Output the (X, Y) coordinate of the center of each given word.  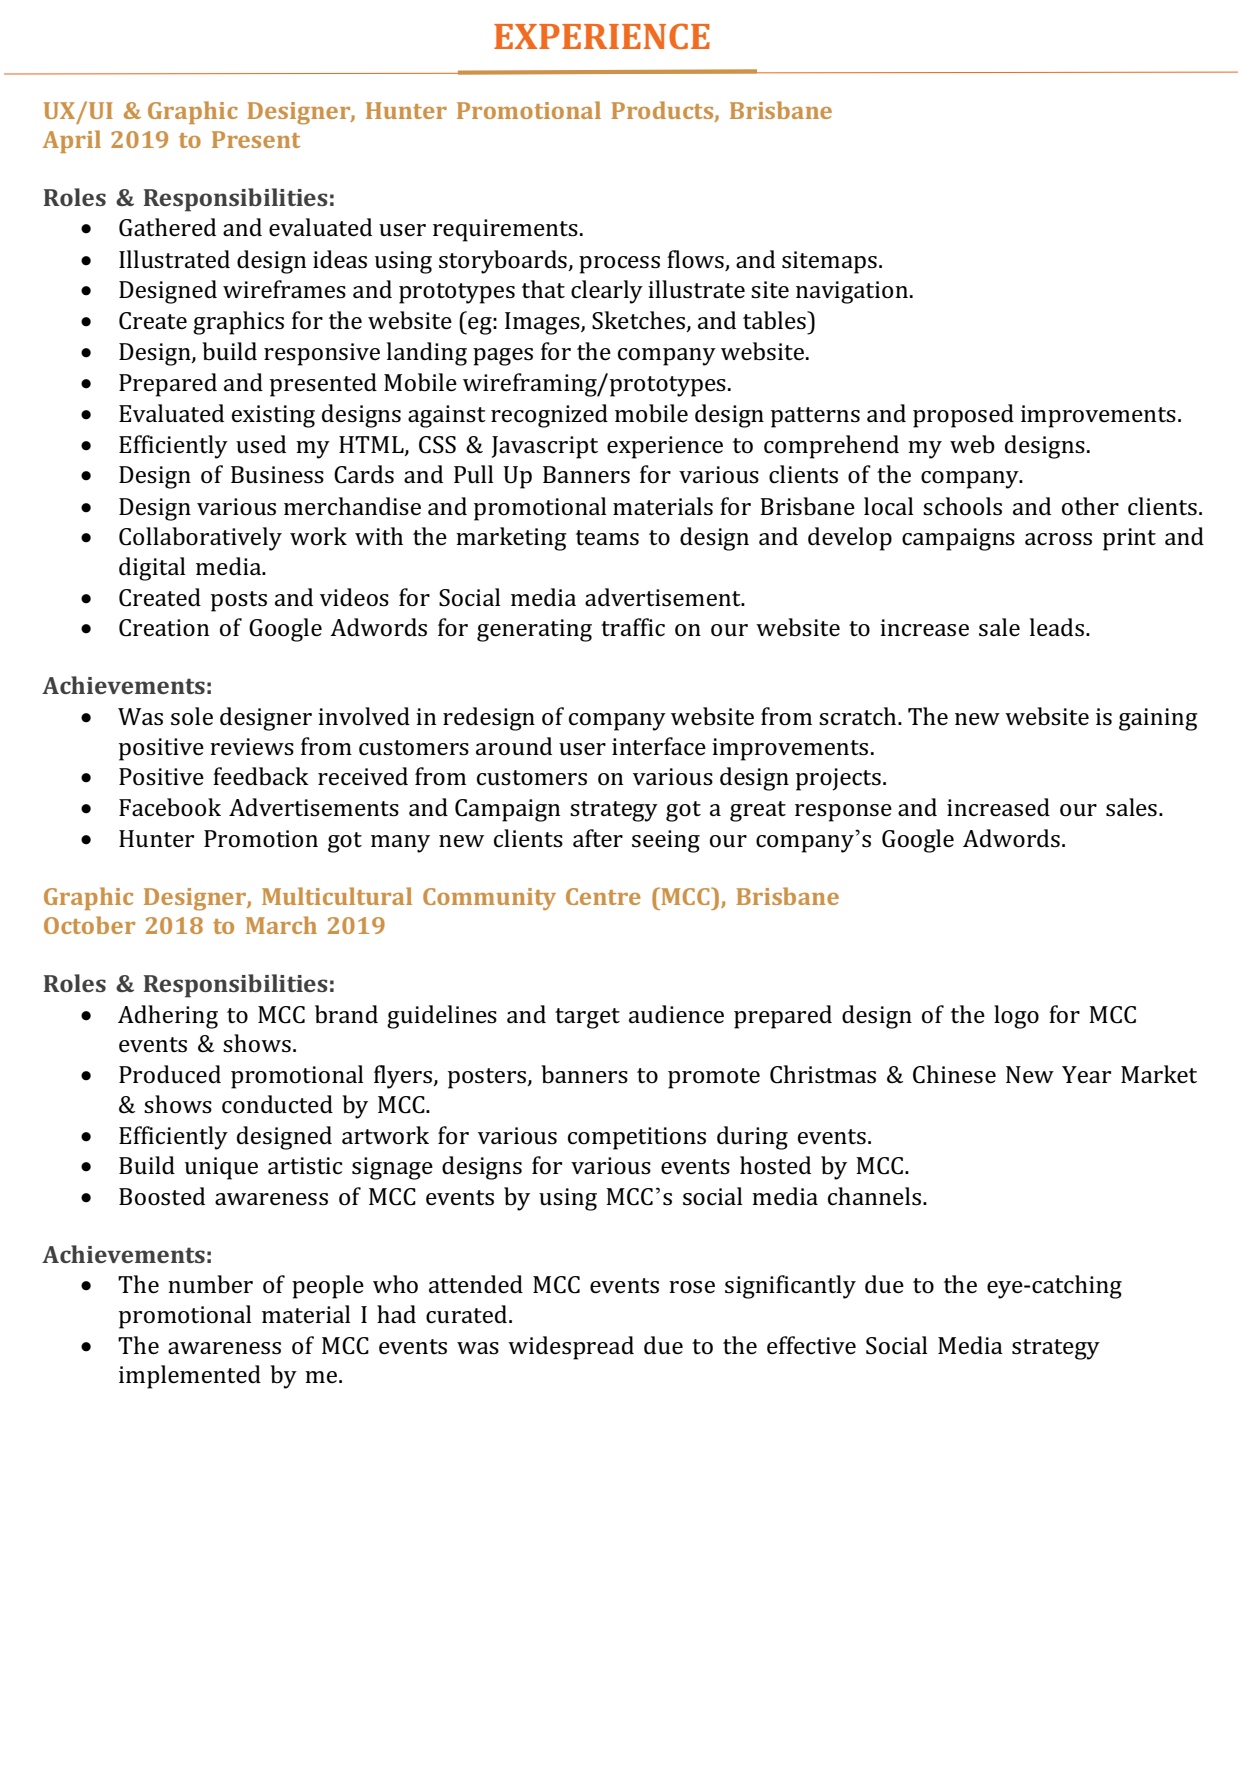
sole (192, 716)
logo (1016, 1017)
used (261, 444)
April (72, 141)
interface (659, 746)
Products (663, 111)
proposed (963, 416)
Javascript (545, 447)
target (587, 1018)
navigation (852, 292)
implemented (190, 1377)
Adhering (168, 1017)
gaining (1158, 719)
